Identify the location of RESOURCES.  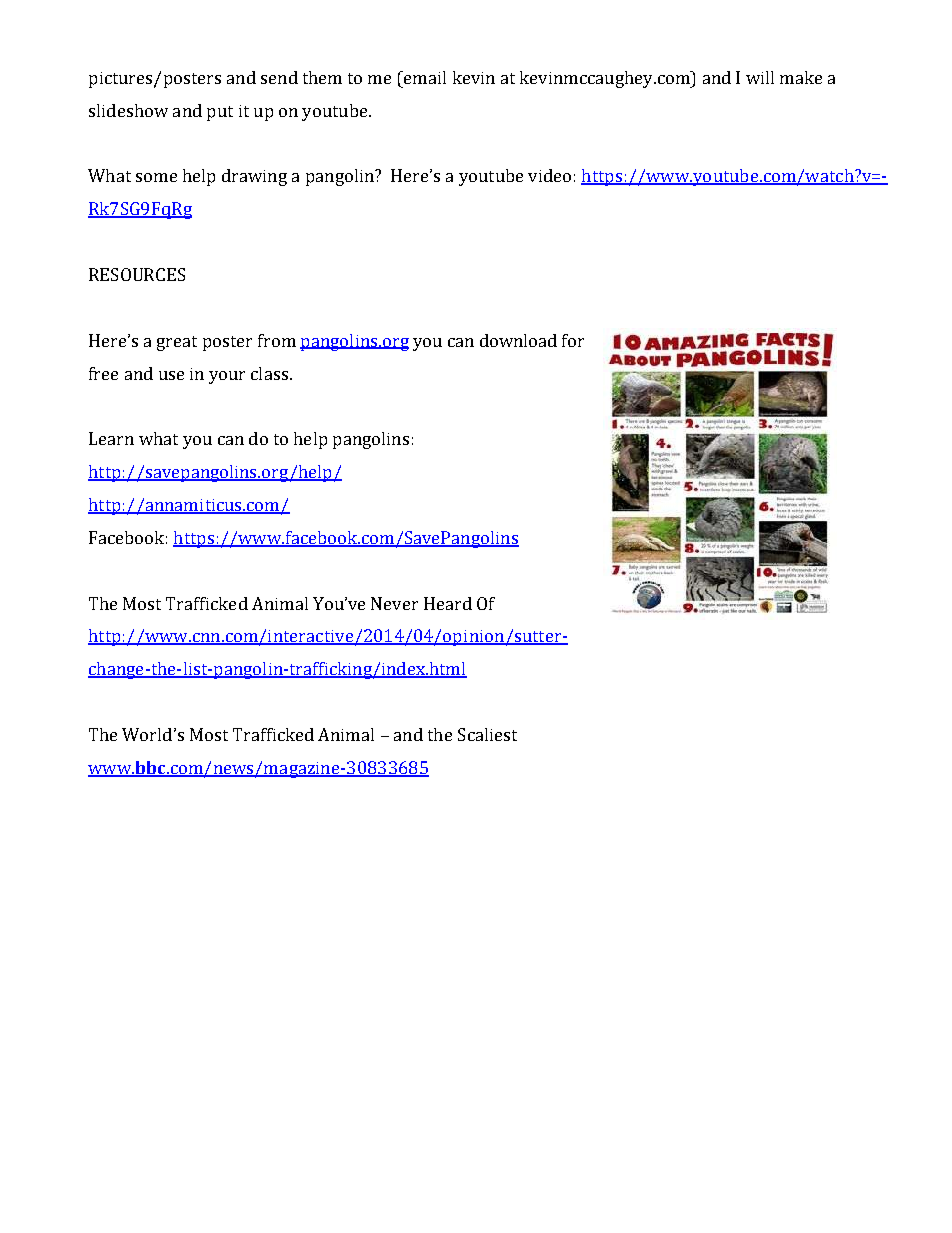
(137, 274).
